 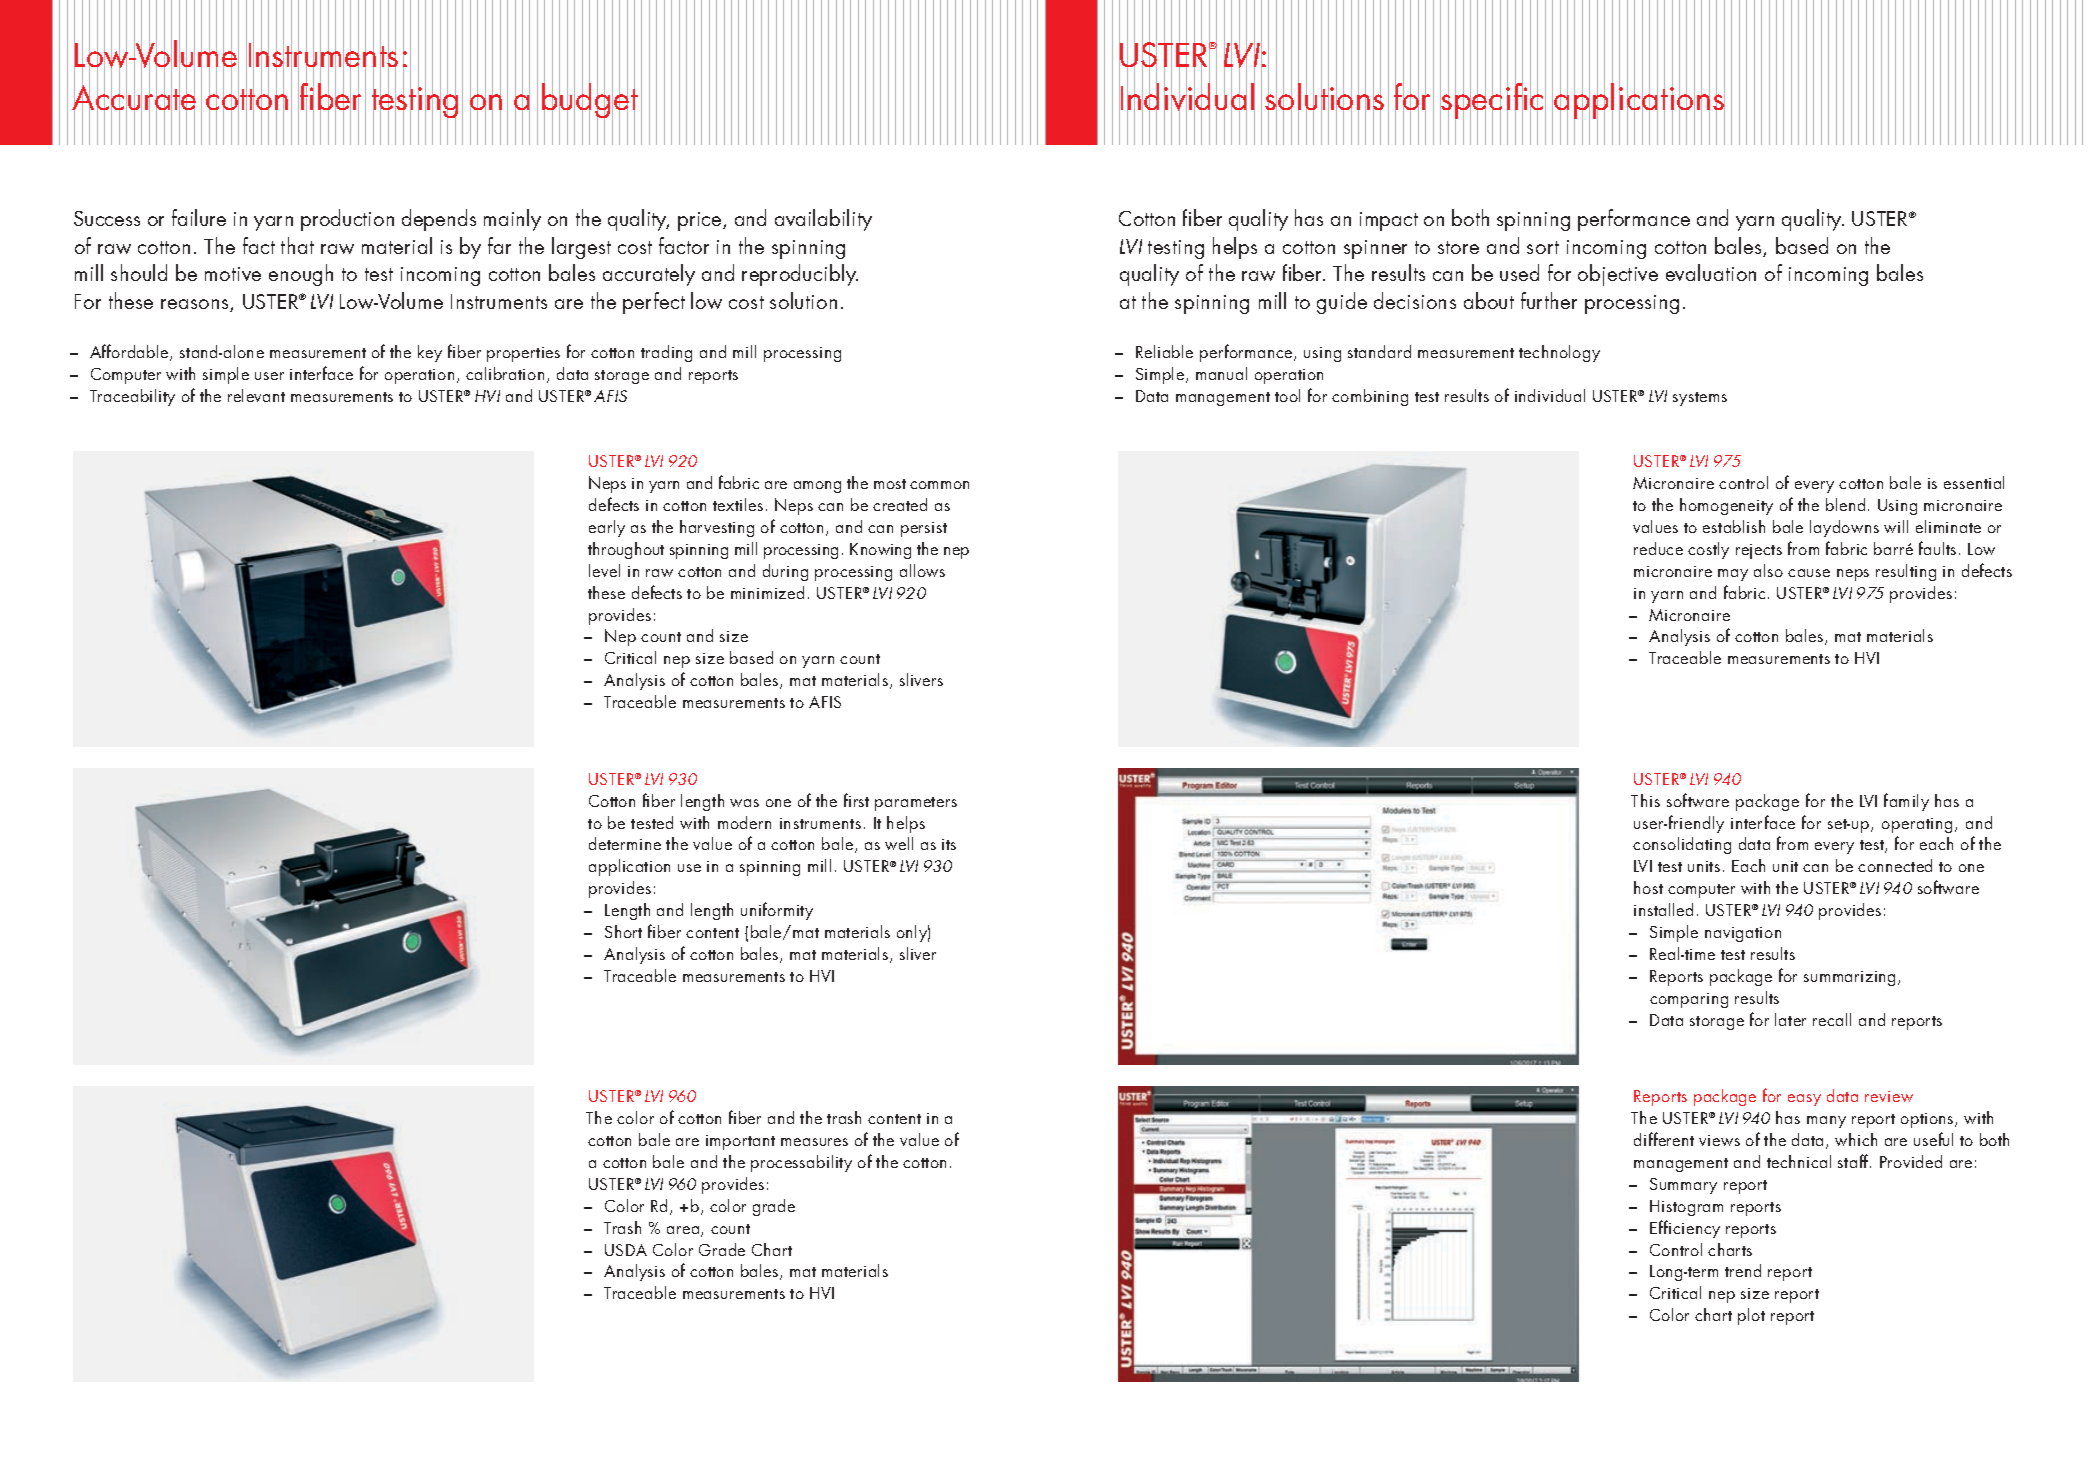 I want to click on processability, so click(x=801, y=1163).
